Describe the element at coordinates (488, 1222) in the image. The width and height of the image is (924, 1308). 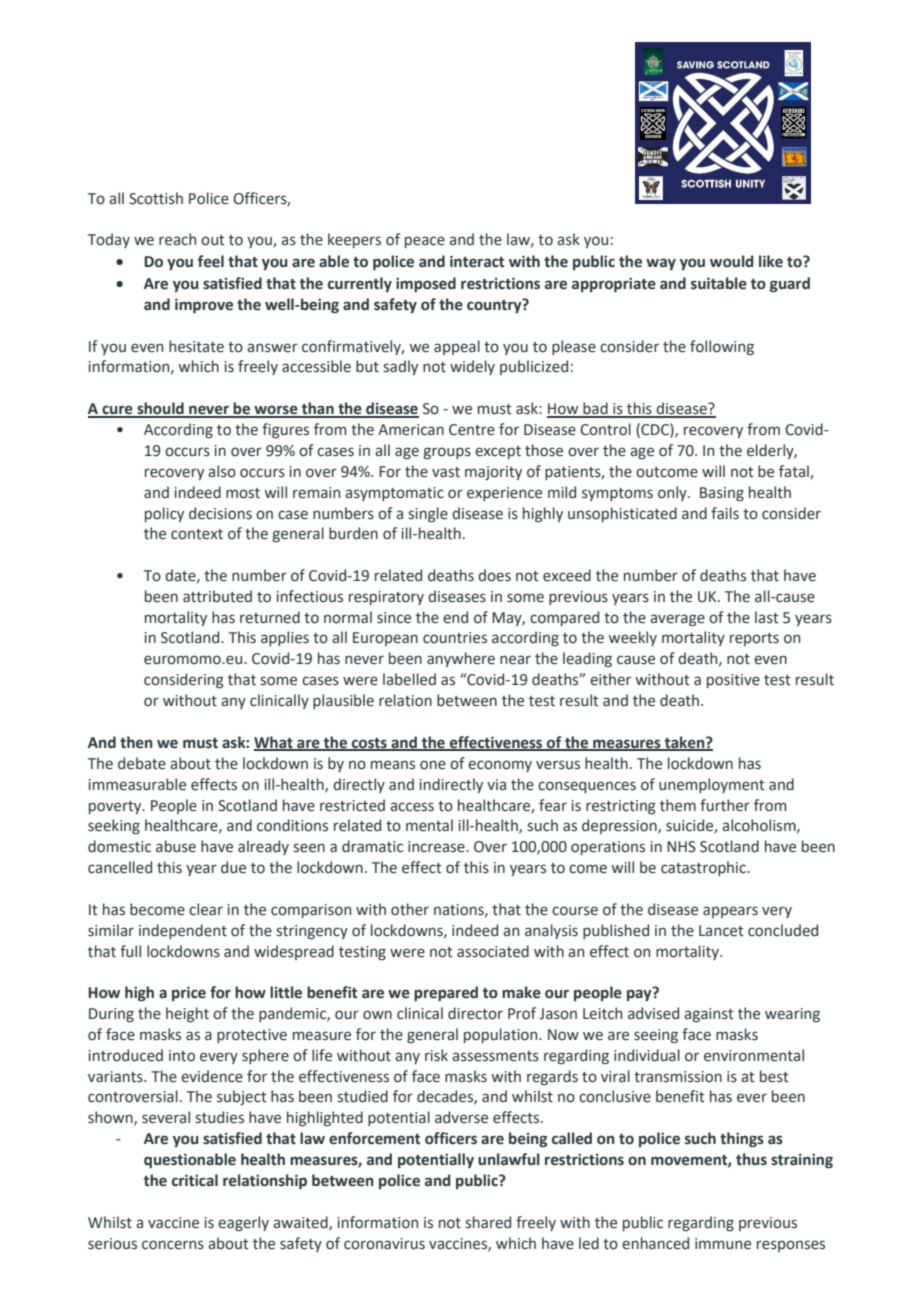
I see `shared` at that location.
